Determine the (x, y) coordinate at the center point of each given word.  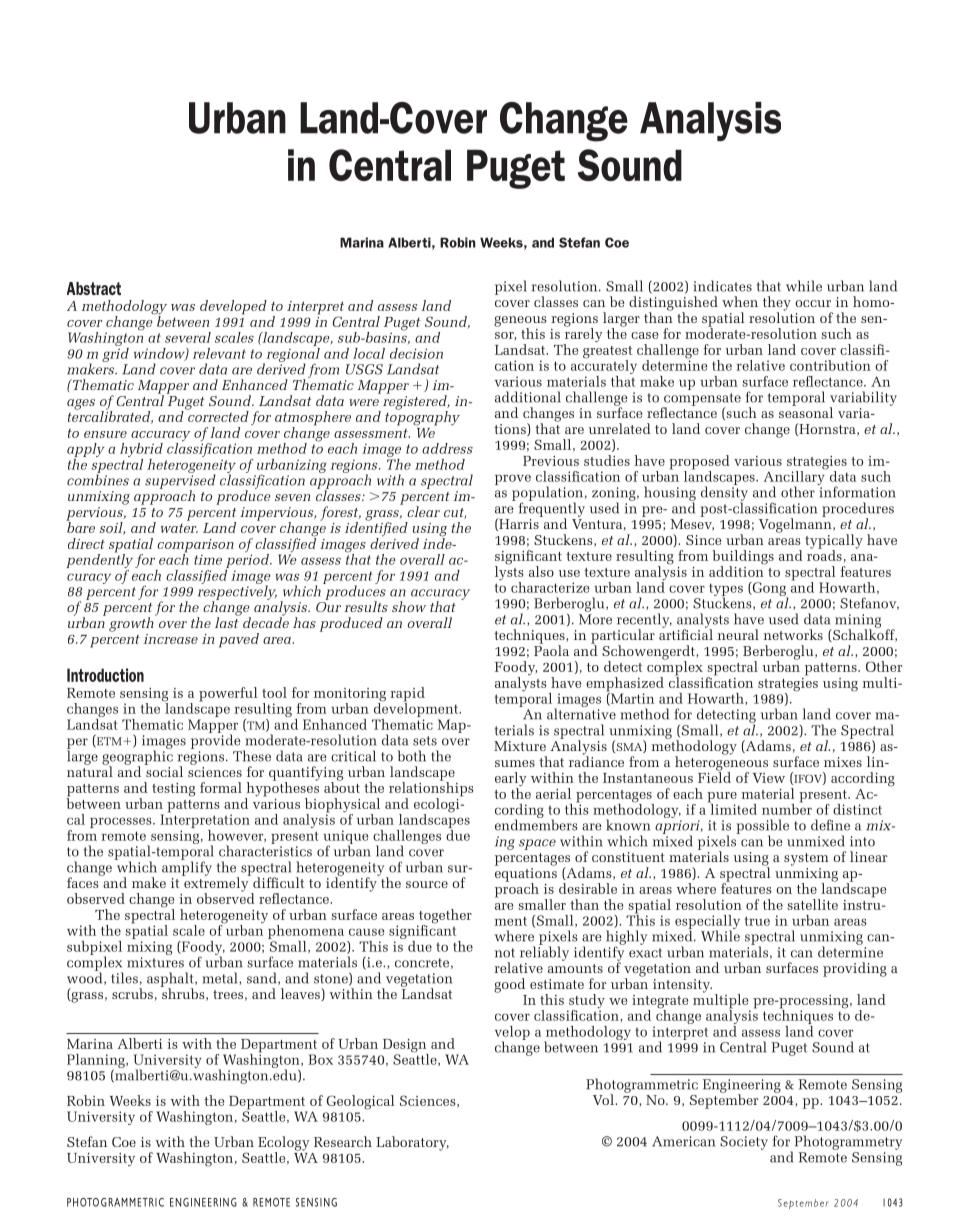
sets (425, 741)
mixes (843, 762)
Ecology (283, 1144)
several (188, 337)
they (777, 304)
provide (216, 740)
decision (416, 353)
